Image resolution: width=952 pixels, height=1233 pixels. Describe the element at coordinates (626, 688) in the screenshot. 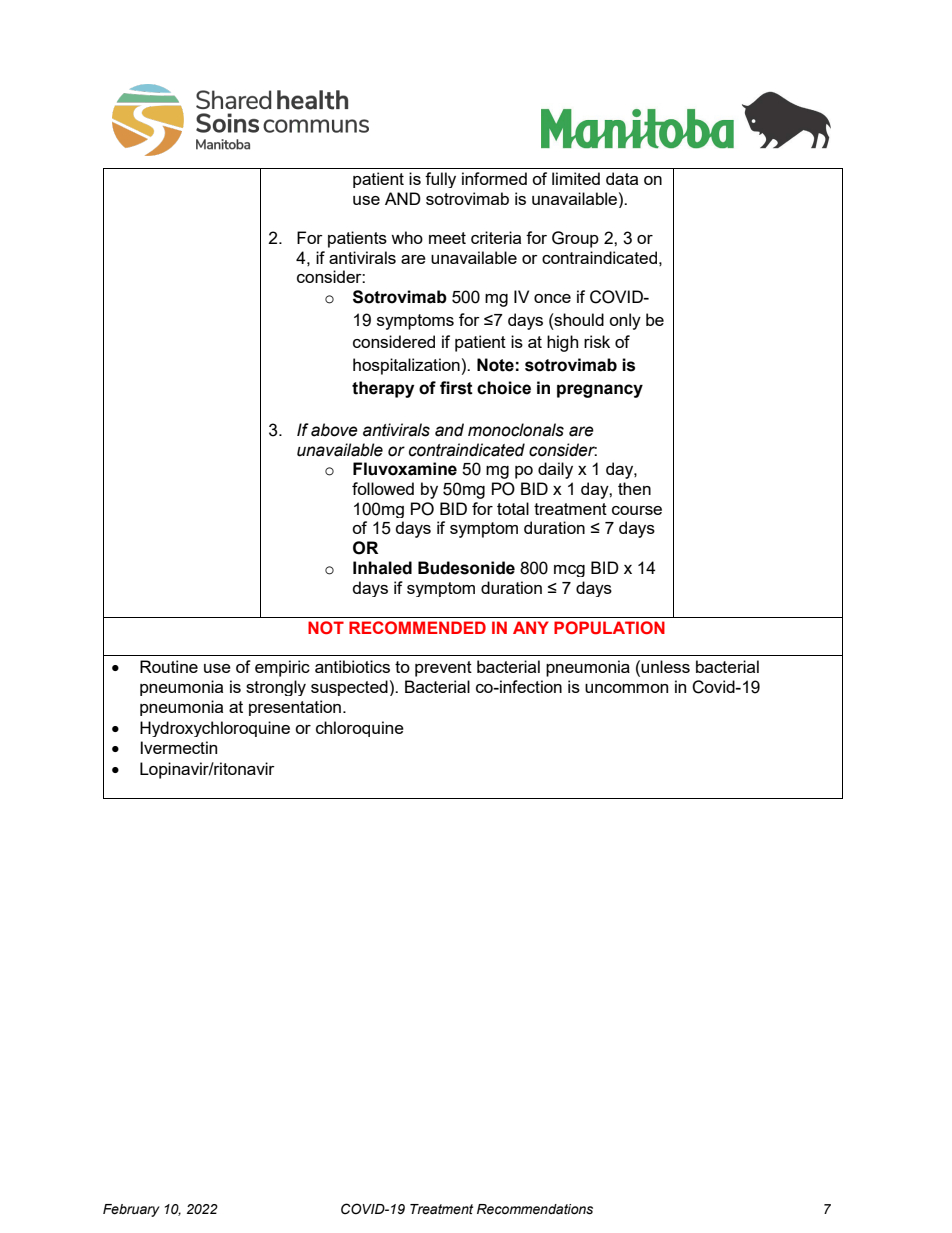

I see `uncommon` at that location.
